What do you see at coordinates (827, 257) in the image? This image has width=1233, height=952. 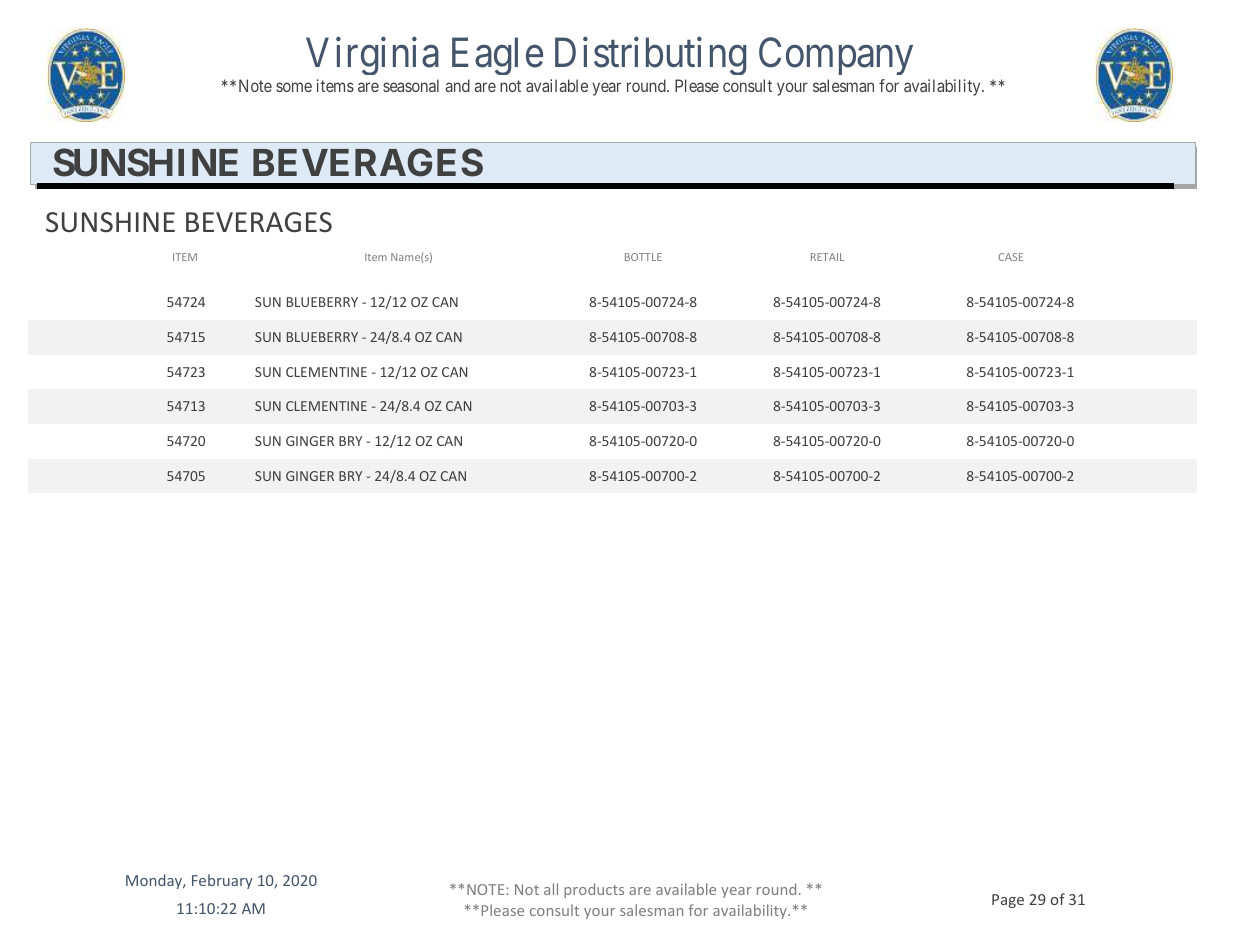 I see `RETAIL` at bounding box center [827, 257].
